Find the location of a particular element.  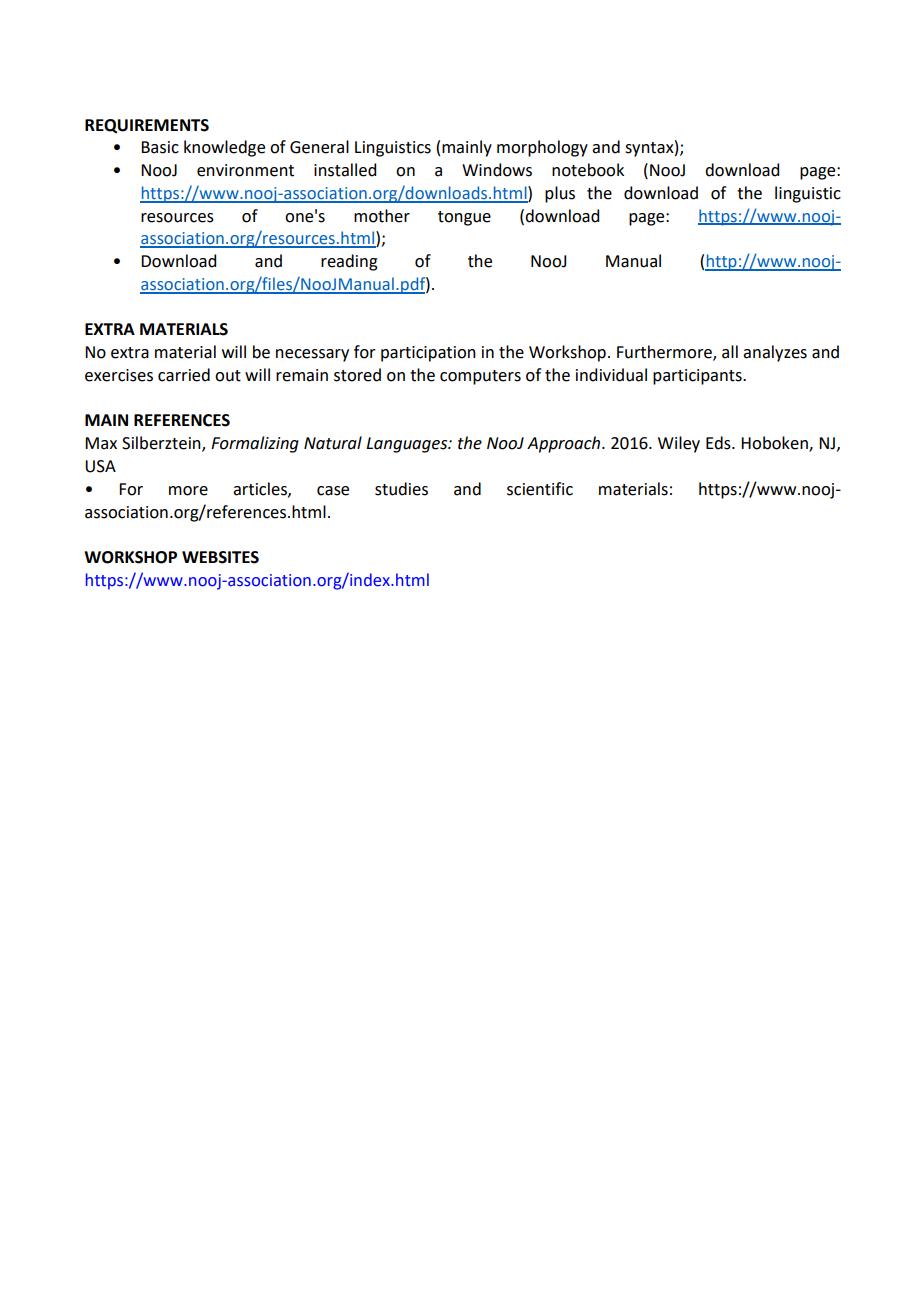

carried is located at coordinates (184, 375).
